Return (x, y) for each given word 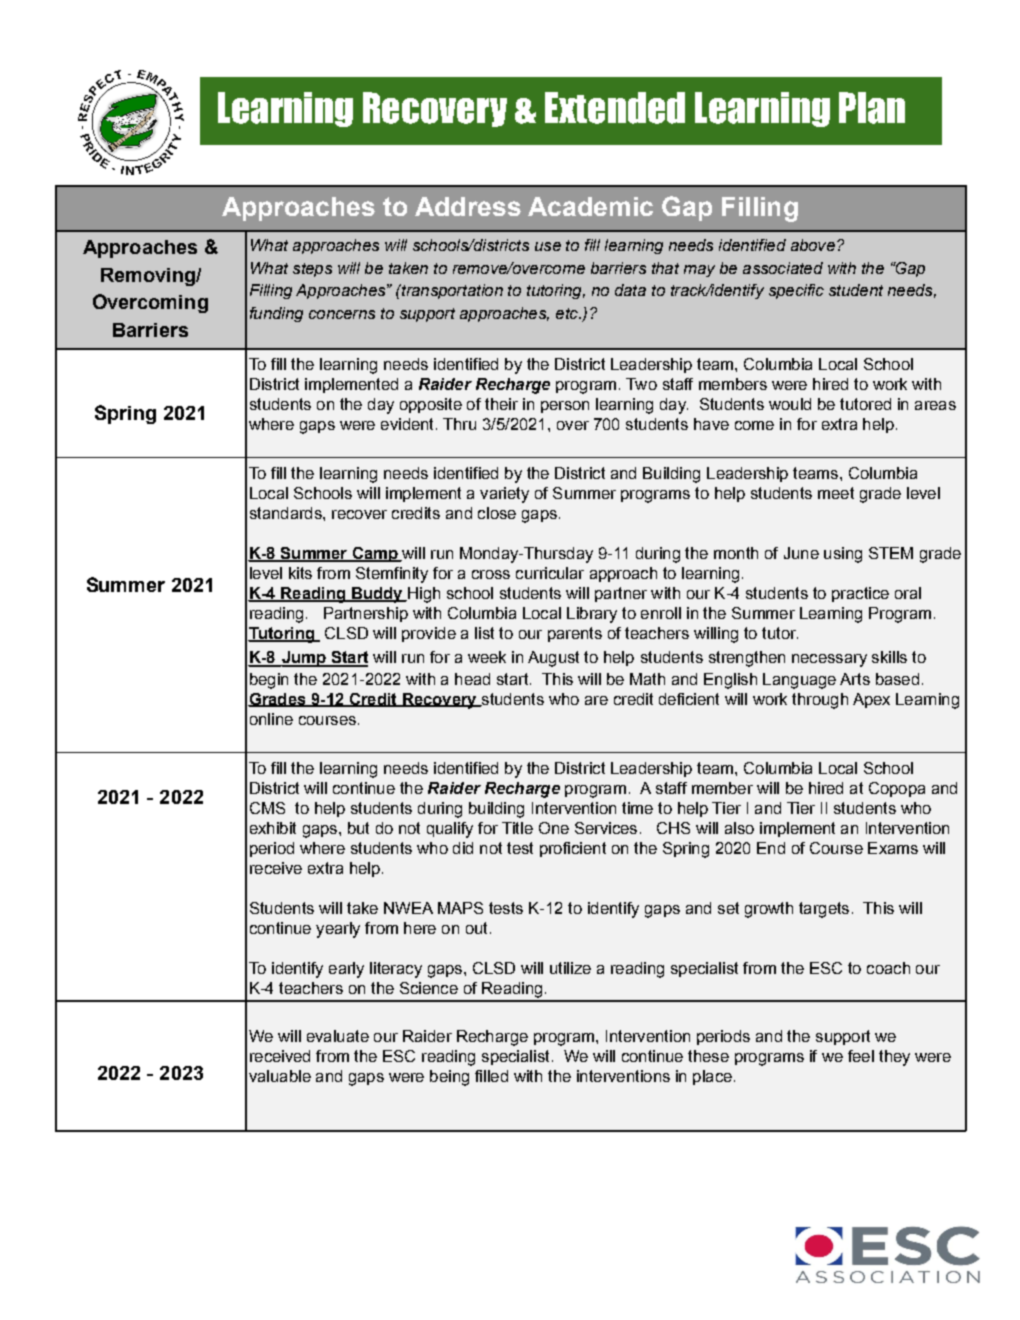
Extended (615, 108)
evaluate (338, 1036)
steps (312, 270)
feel (861, 1056)
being (449, 1078)
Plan (872, 108)
